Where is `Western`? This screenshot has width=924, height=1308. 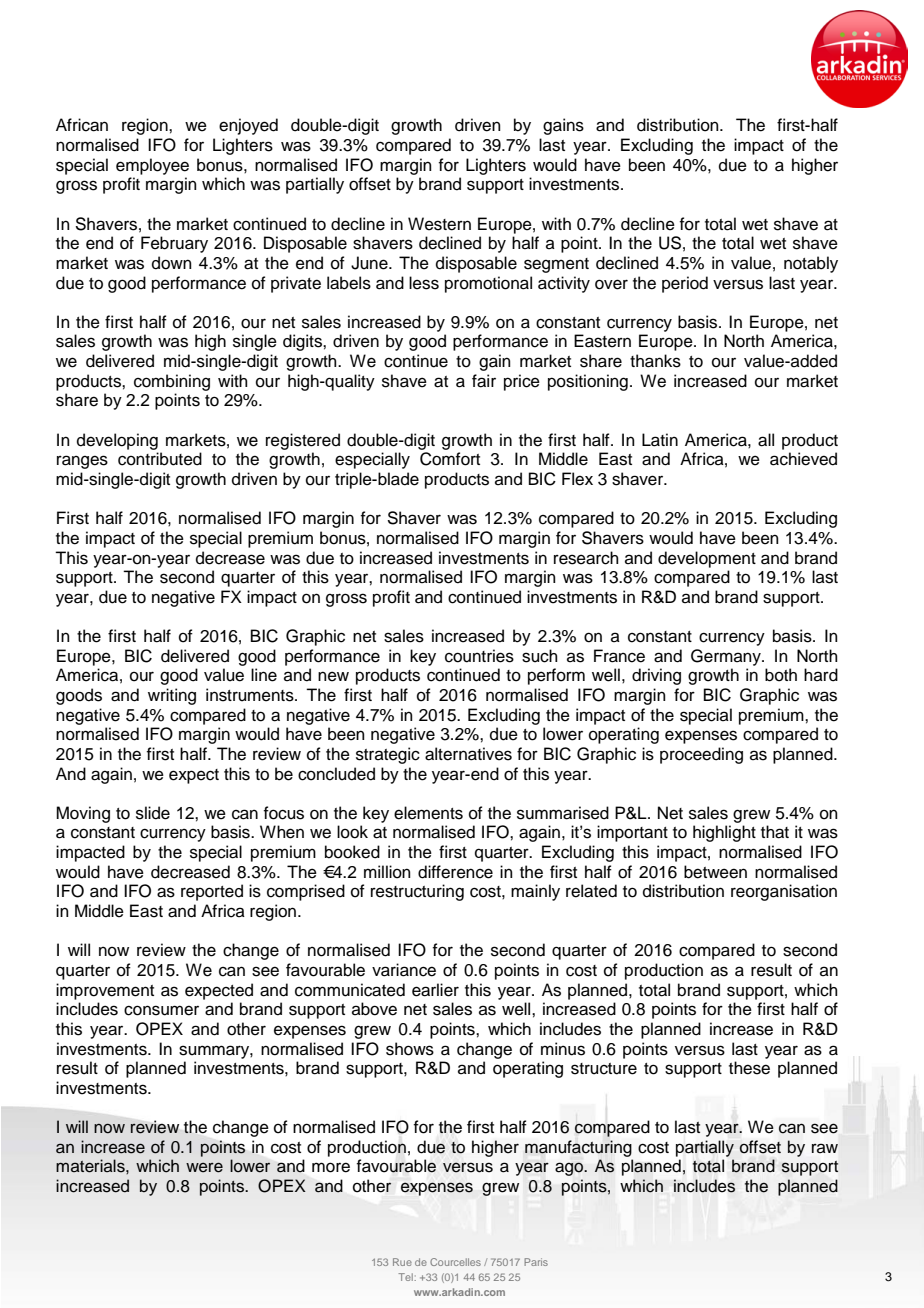 Western is located at coordinates (439, 224).
